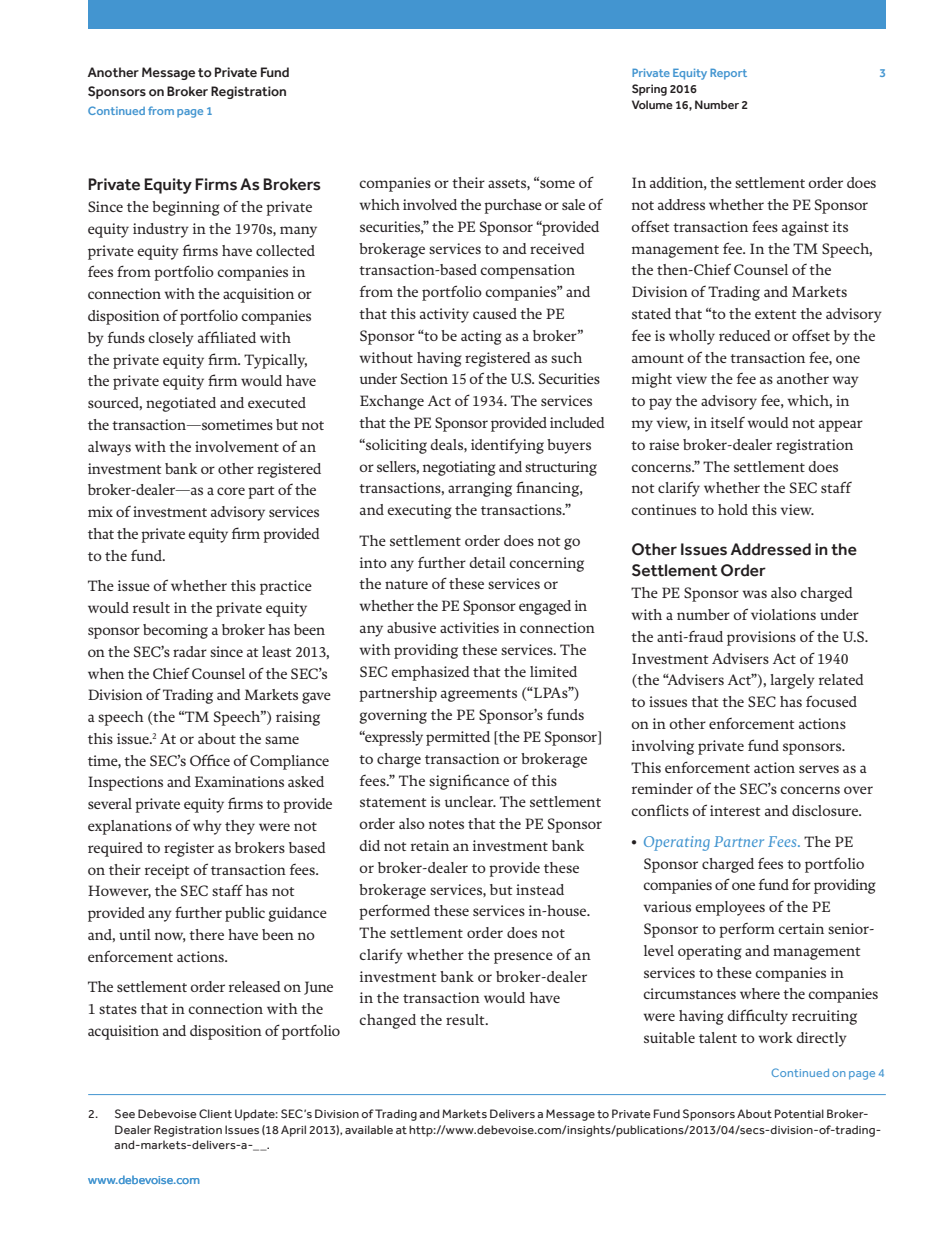 Image resolution: width=952 pixels, height=1233 pixels. What do you see at coordinates (215, 1113) in the screenshot?
I see `Client` at bounding box center [215, 1113].
